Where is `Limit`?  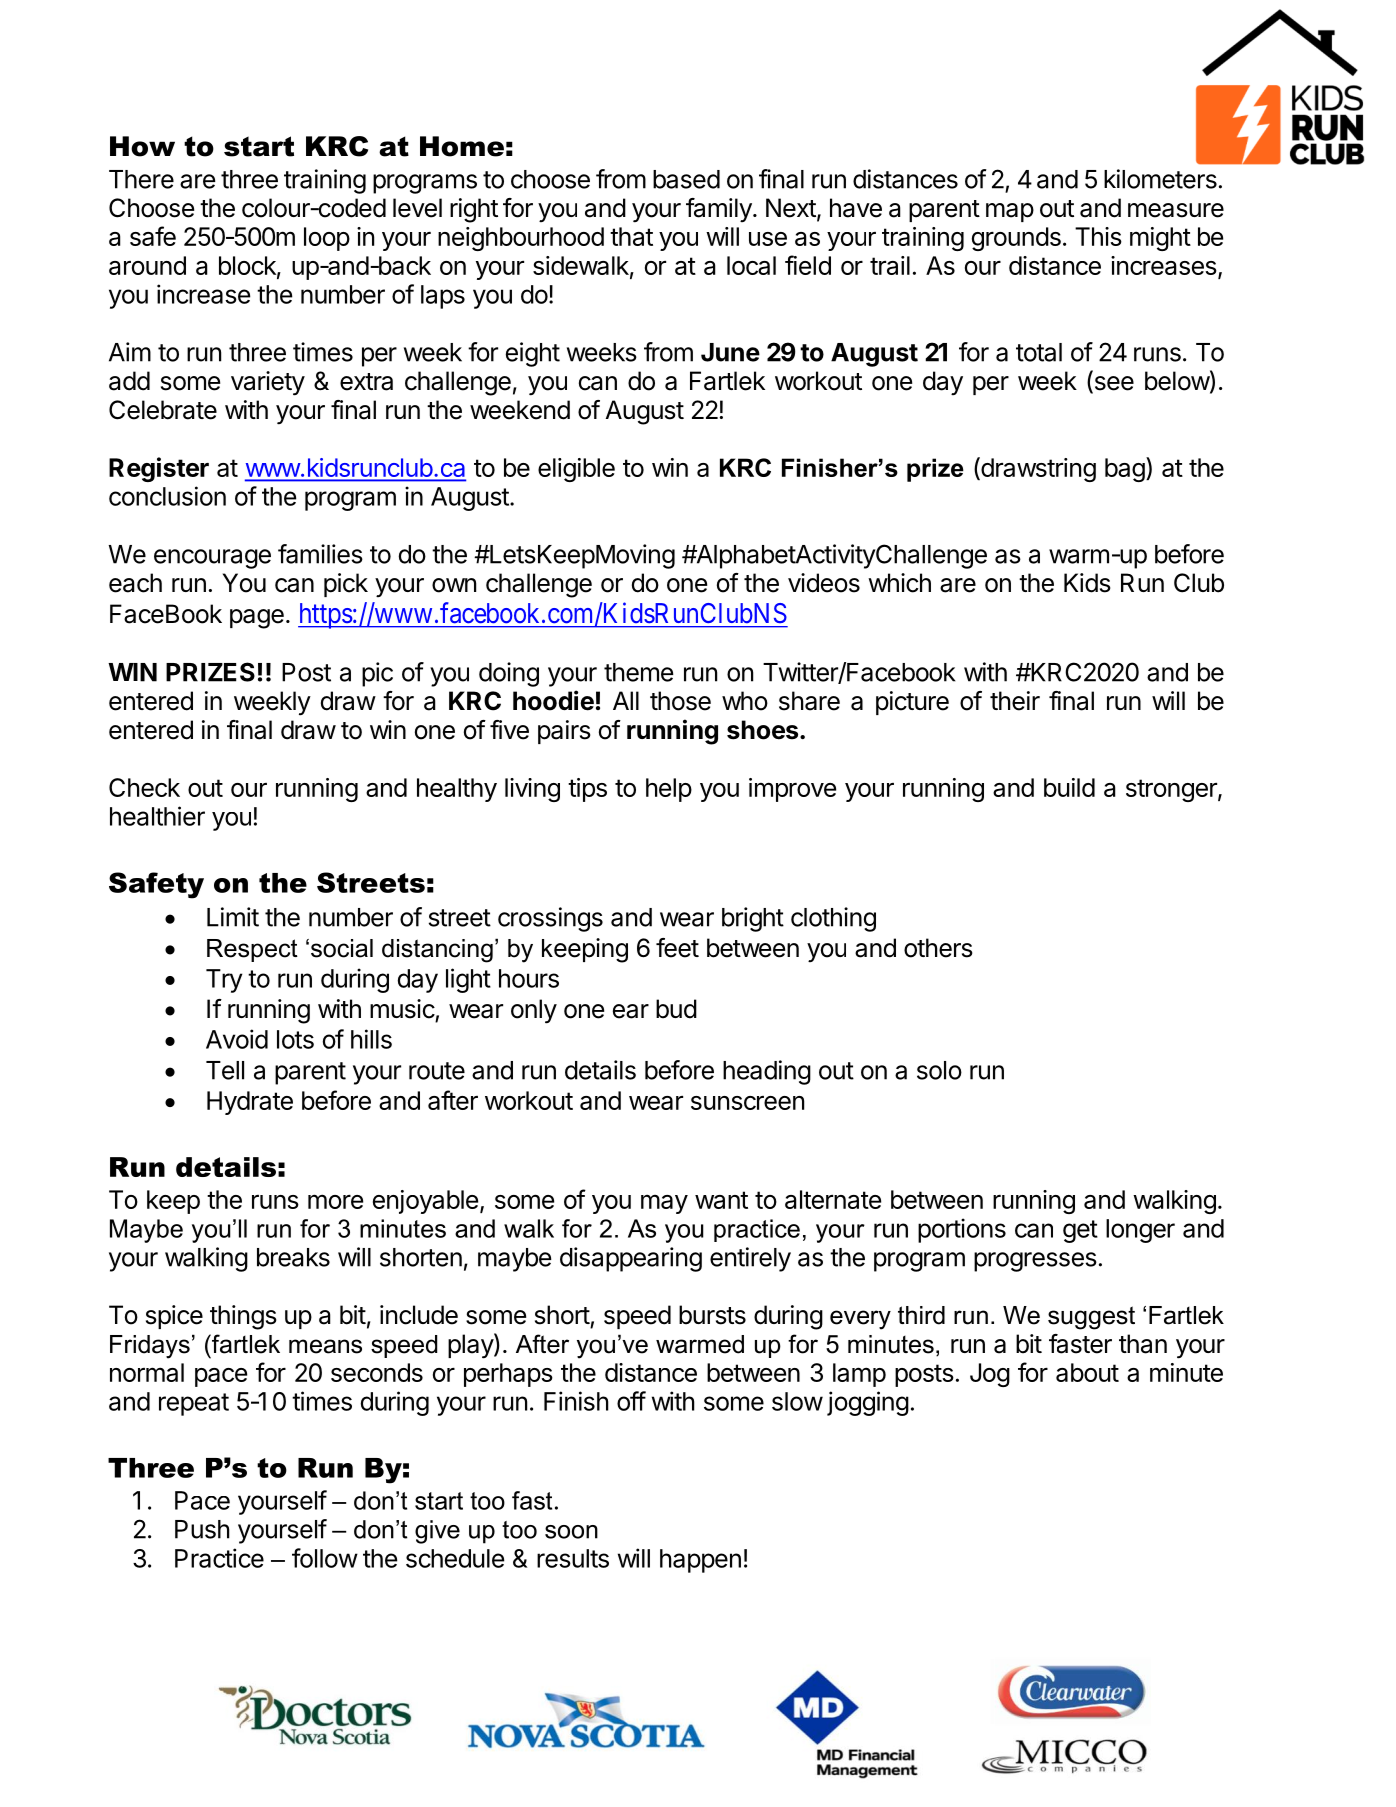
Limit is located at coordinates (233, 917).
